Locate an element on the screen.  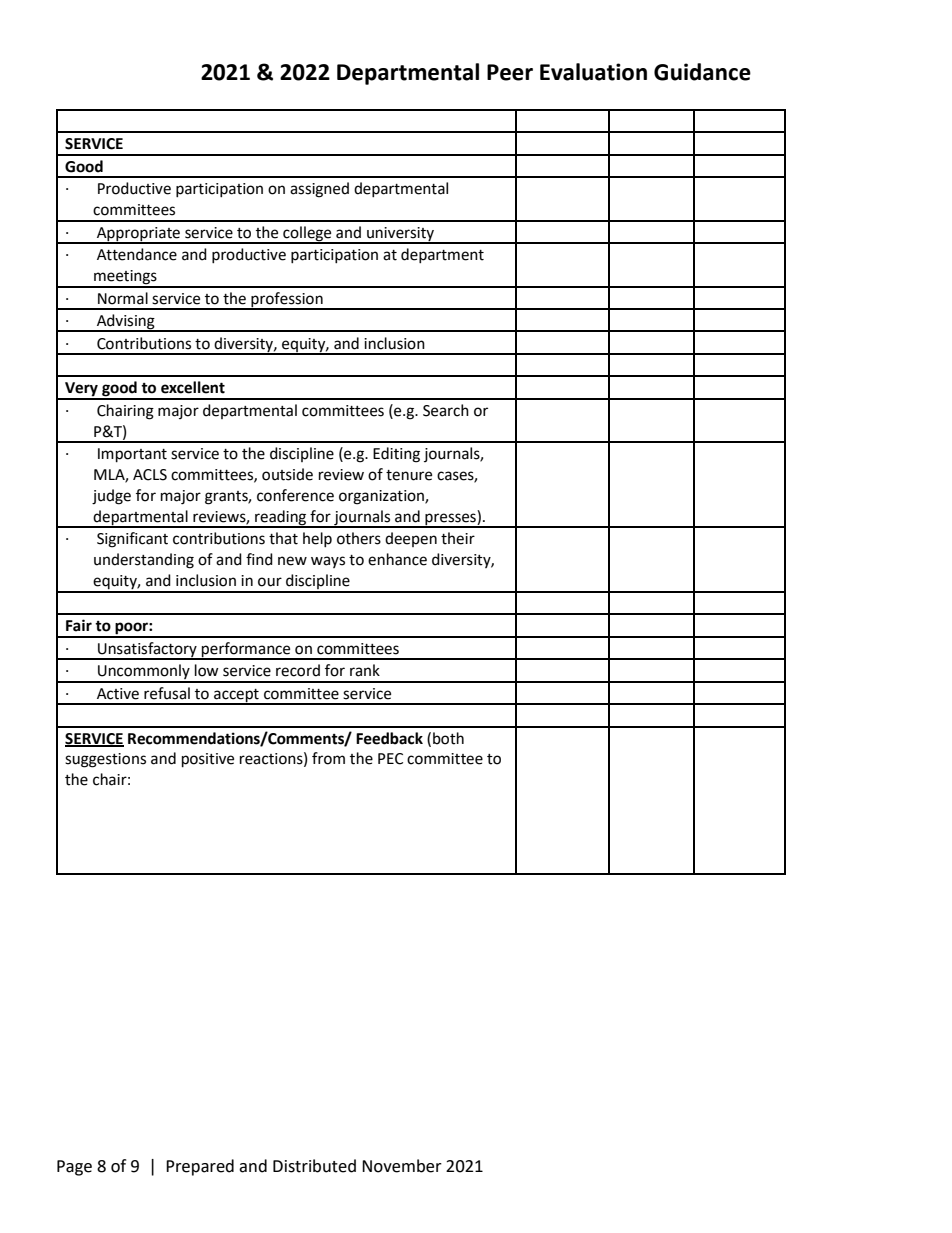
Appropriate is located at coordinates (138, 235).
